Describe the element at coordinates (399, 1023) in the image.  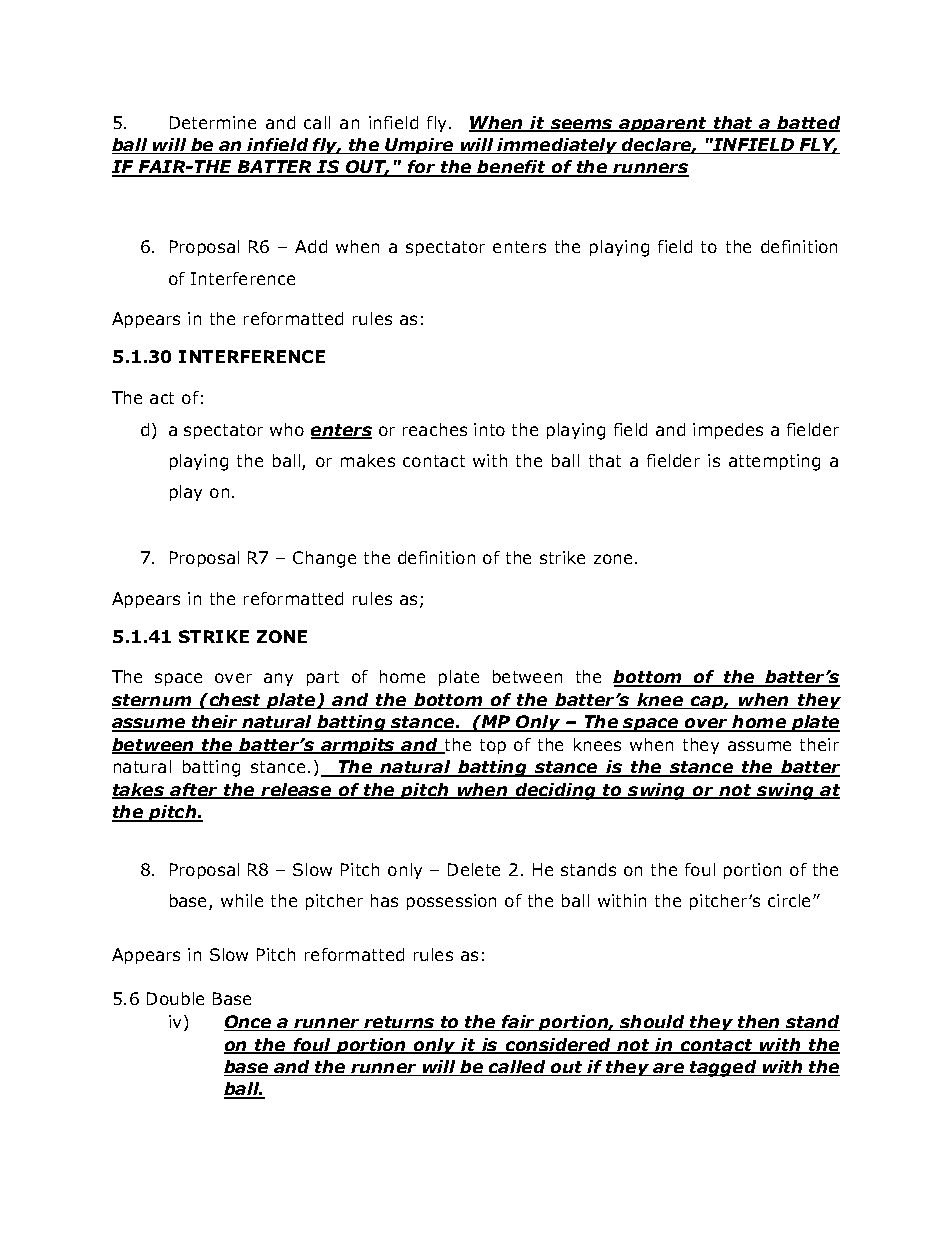
I see `returns` at that location.
